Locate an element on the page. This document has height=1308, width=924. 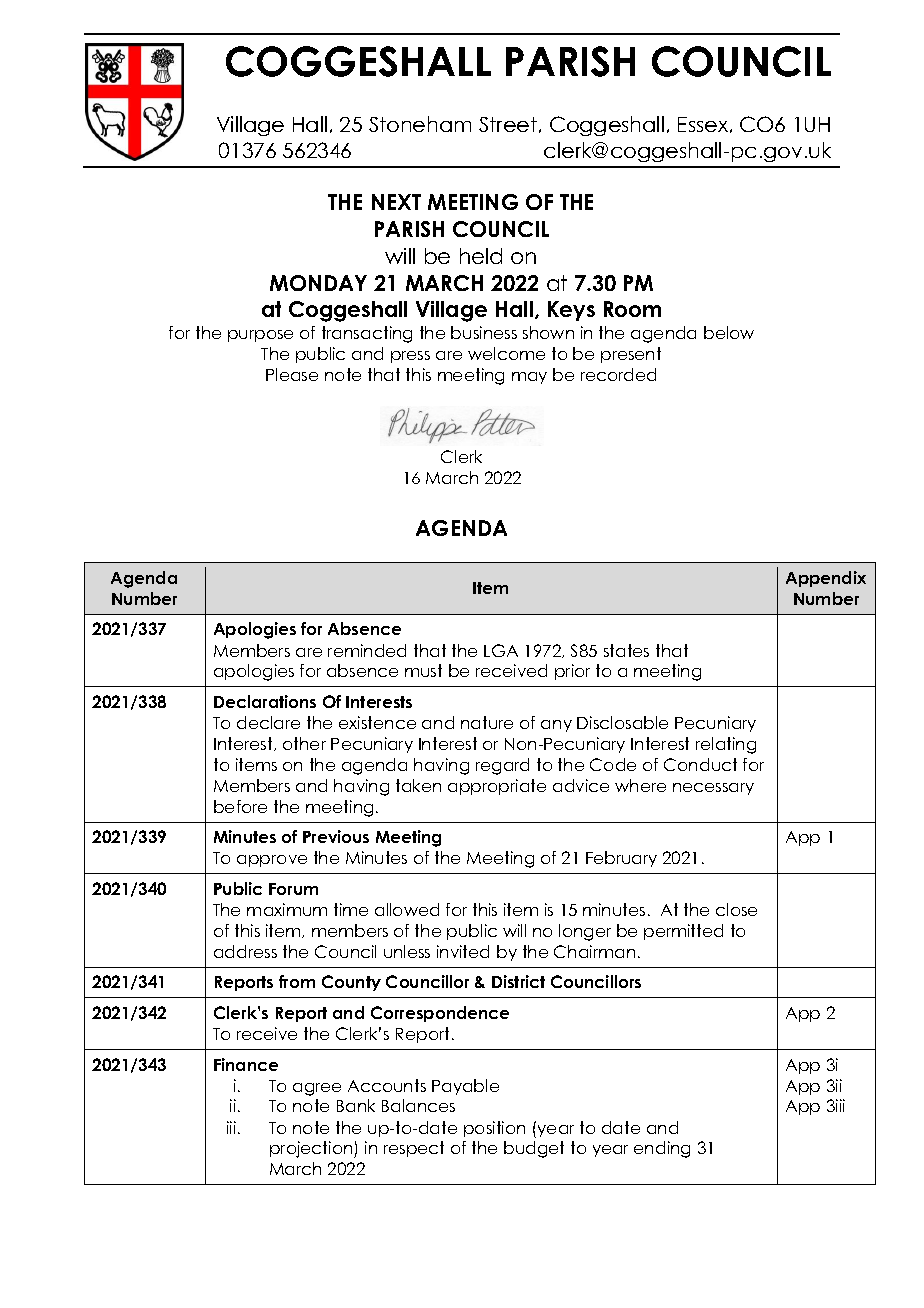
Appendix is located at coordinates (826, 579).
